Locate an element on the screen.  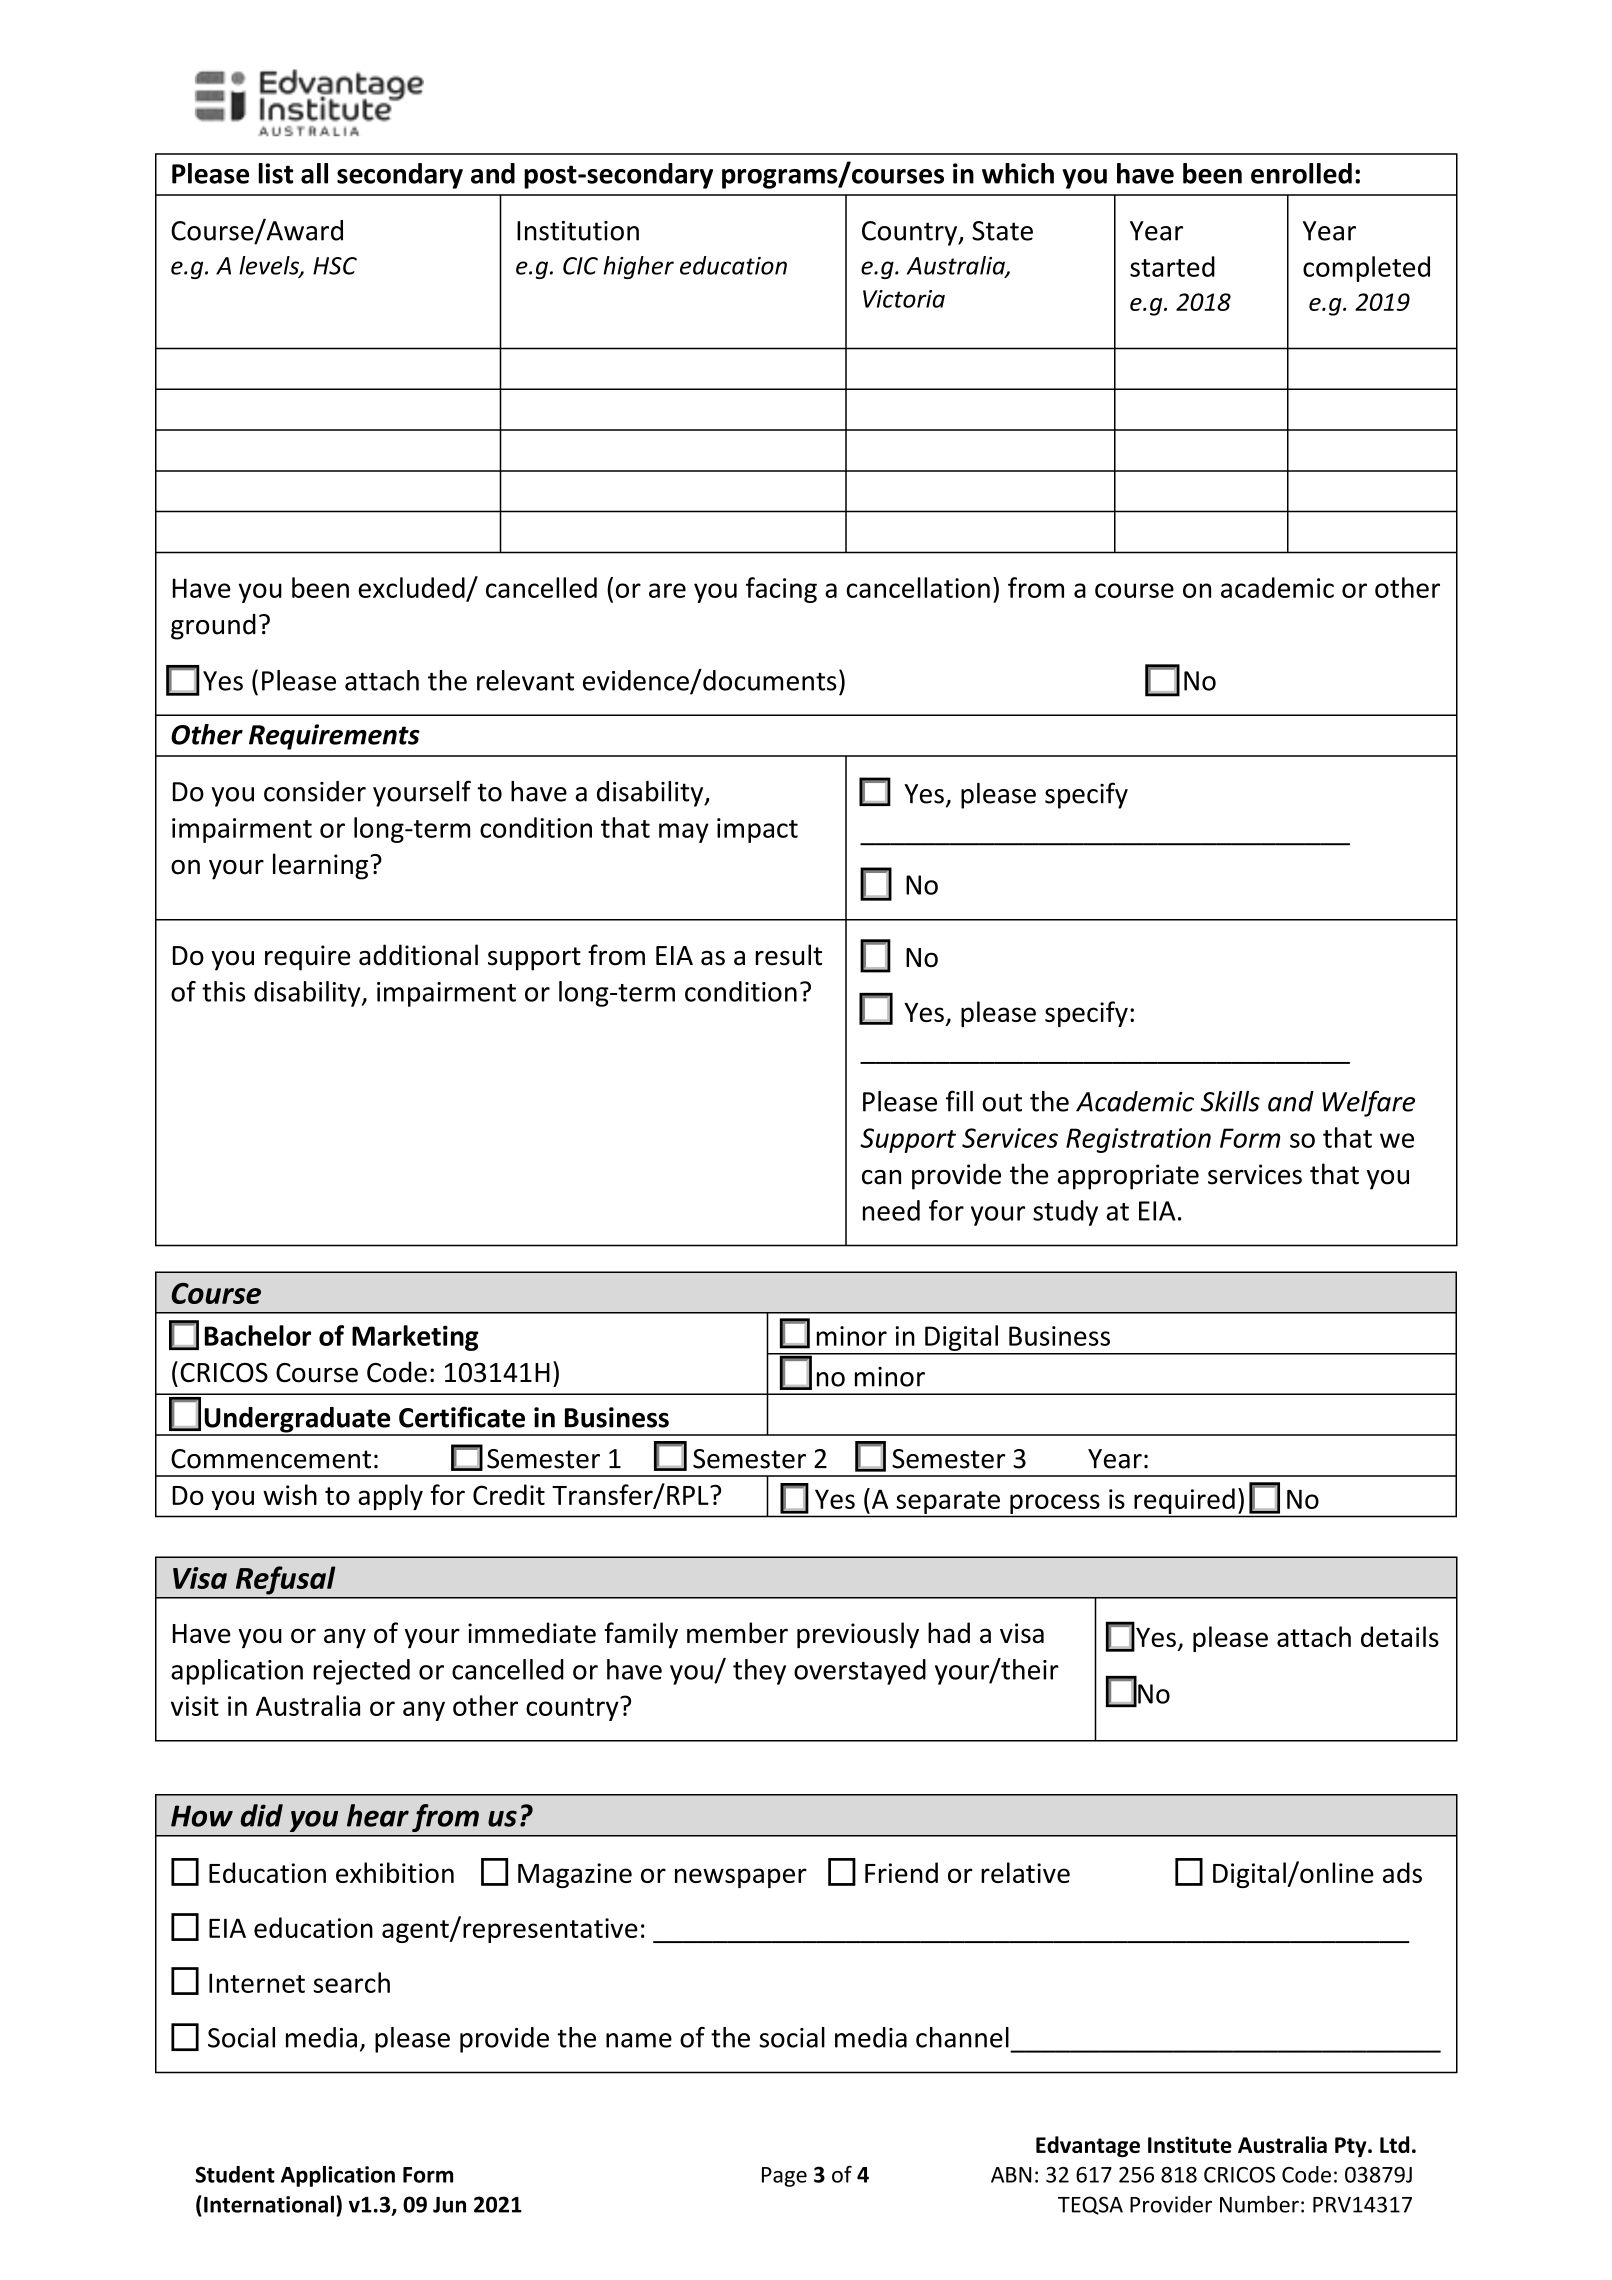
Undergraduate is located at coordinates (297, 1421).
